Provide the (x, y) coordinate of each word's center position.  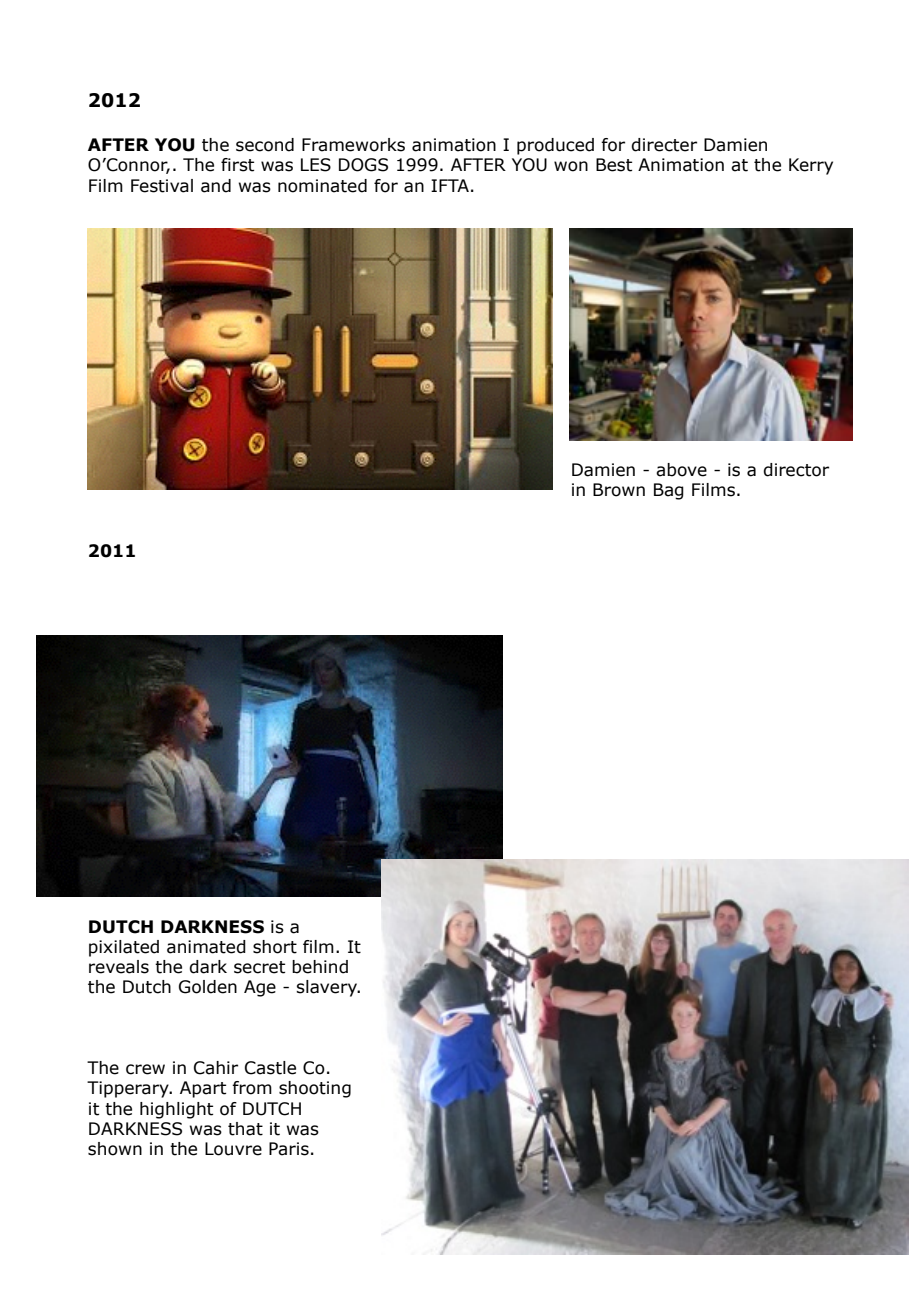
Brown (619, 490)
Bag (669, 491)
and (216, 186)
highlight (176, 1110)
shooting (315, 1089)
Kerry (811, 166)
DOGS (363, 165)
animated (206, 947)
